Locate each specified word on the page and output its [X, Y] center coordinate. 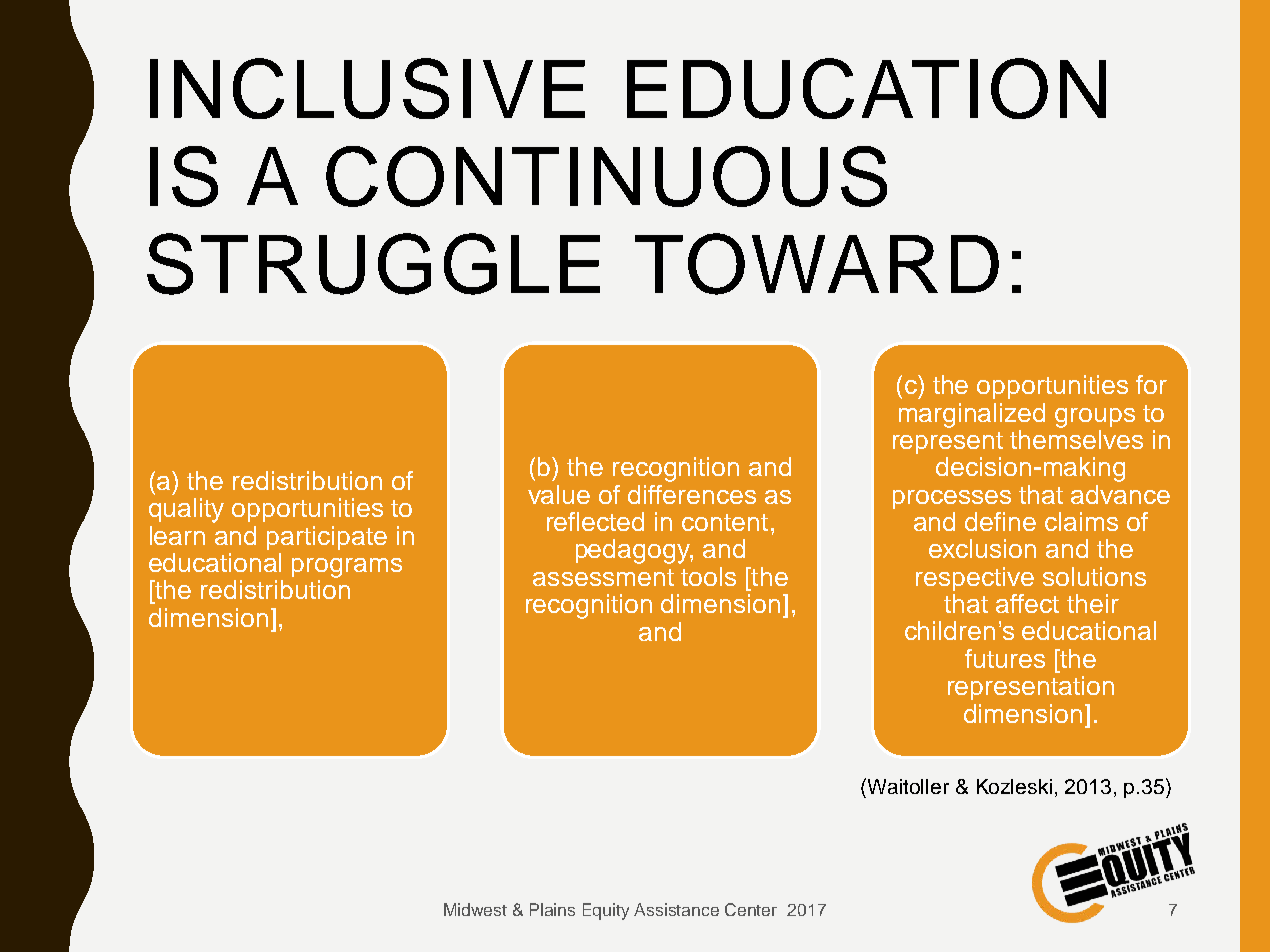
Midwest [475, 909]
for [1151, 384]
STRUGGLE [373, 264]
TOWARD [817, 264]
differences [692, 494]
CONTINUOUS [606, 176]
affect [1027, 603]
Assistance [676, 909]
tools [708, 576]
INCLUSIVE [367, 88]
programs [347, 568]
